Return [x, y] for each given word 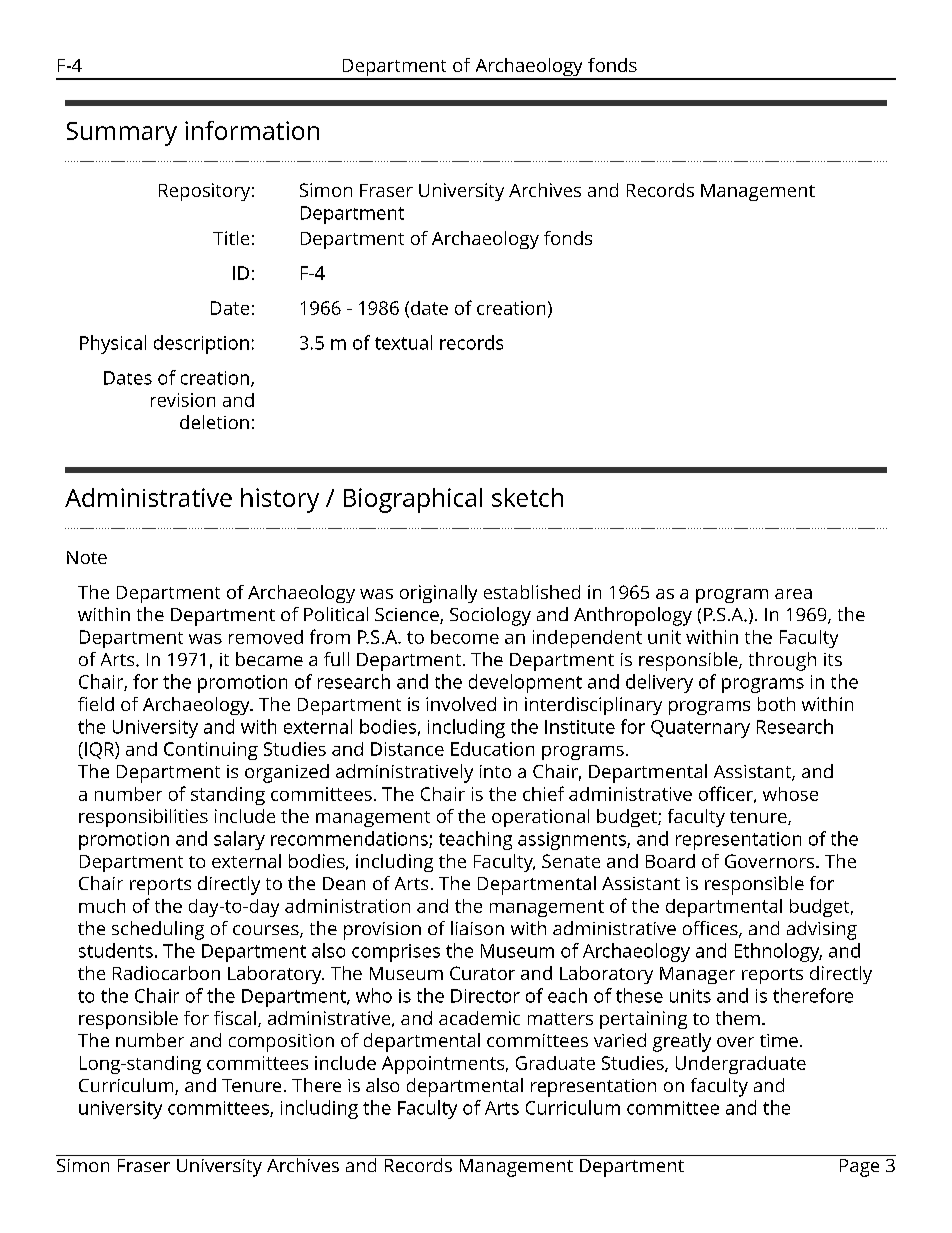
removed [266, 637]
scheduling [158, 930]
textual [403, 342]
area [793, 594]
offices [711, 929]
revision [183, 400]
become [465, 637]
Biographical [413, 500]
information [252, 130]
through [782, 661]
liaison [477, 928]
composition [281, 1043]
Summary [122, 134]
